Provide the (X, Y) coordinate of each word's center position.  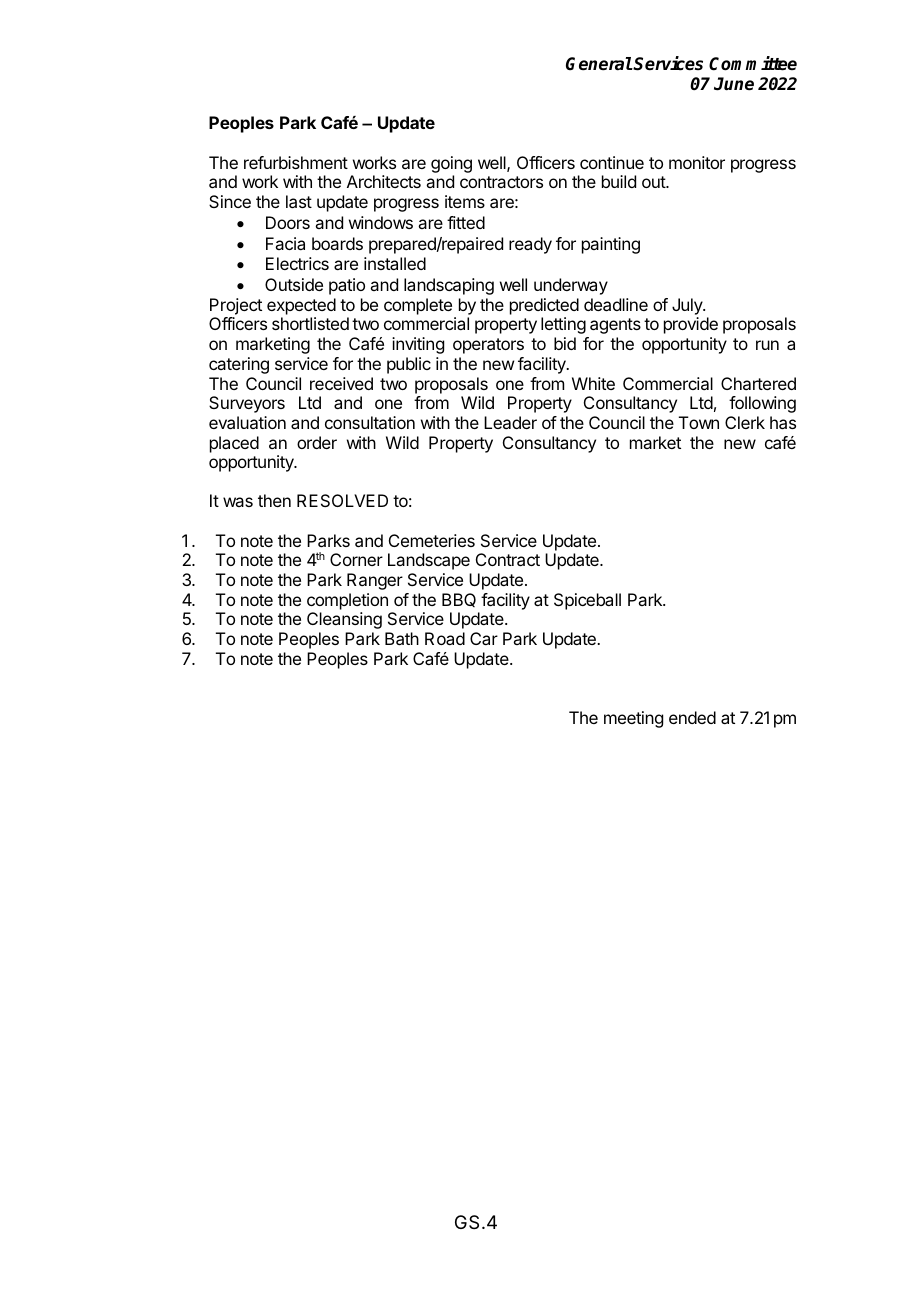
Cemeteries (432, 540)
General (599, 64)
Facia (285, 243)
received (341, 383)
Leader (510, 422)
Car (484, 638)
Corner (356, 559)
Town (699, 422)
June (734, 84)
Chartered (758, 383)
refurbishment (296, 162)
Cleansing (344, 620)
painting (611, 245)
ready (530, 245)
